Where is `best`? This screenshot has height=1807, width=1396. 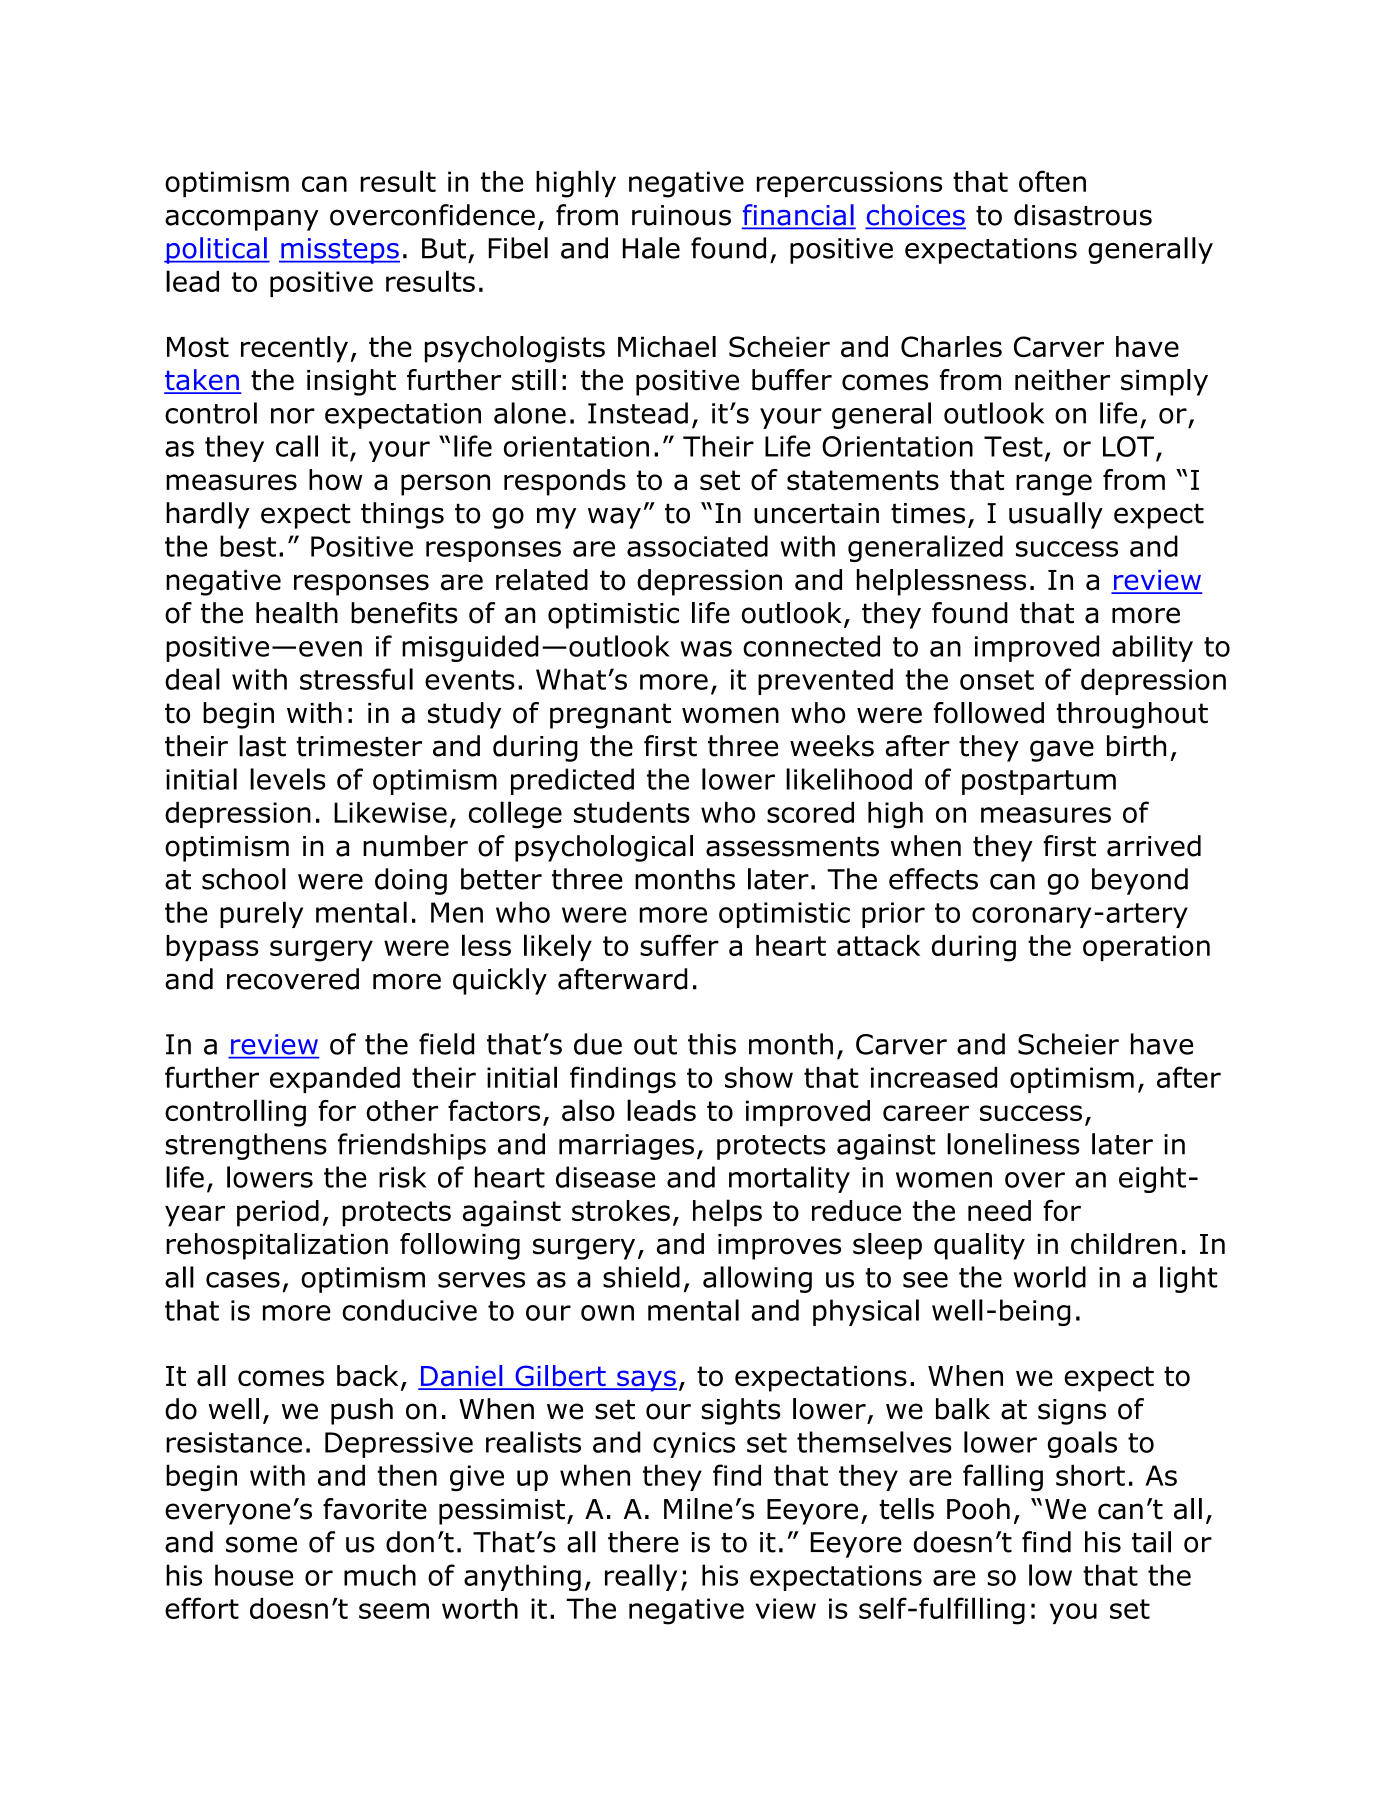 best is located at coordinates (248, 546).
